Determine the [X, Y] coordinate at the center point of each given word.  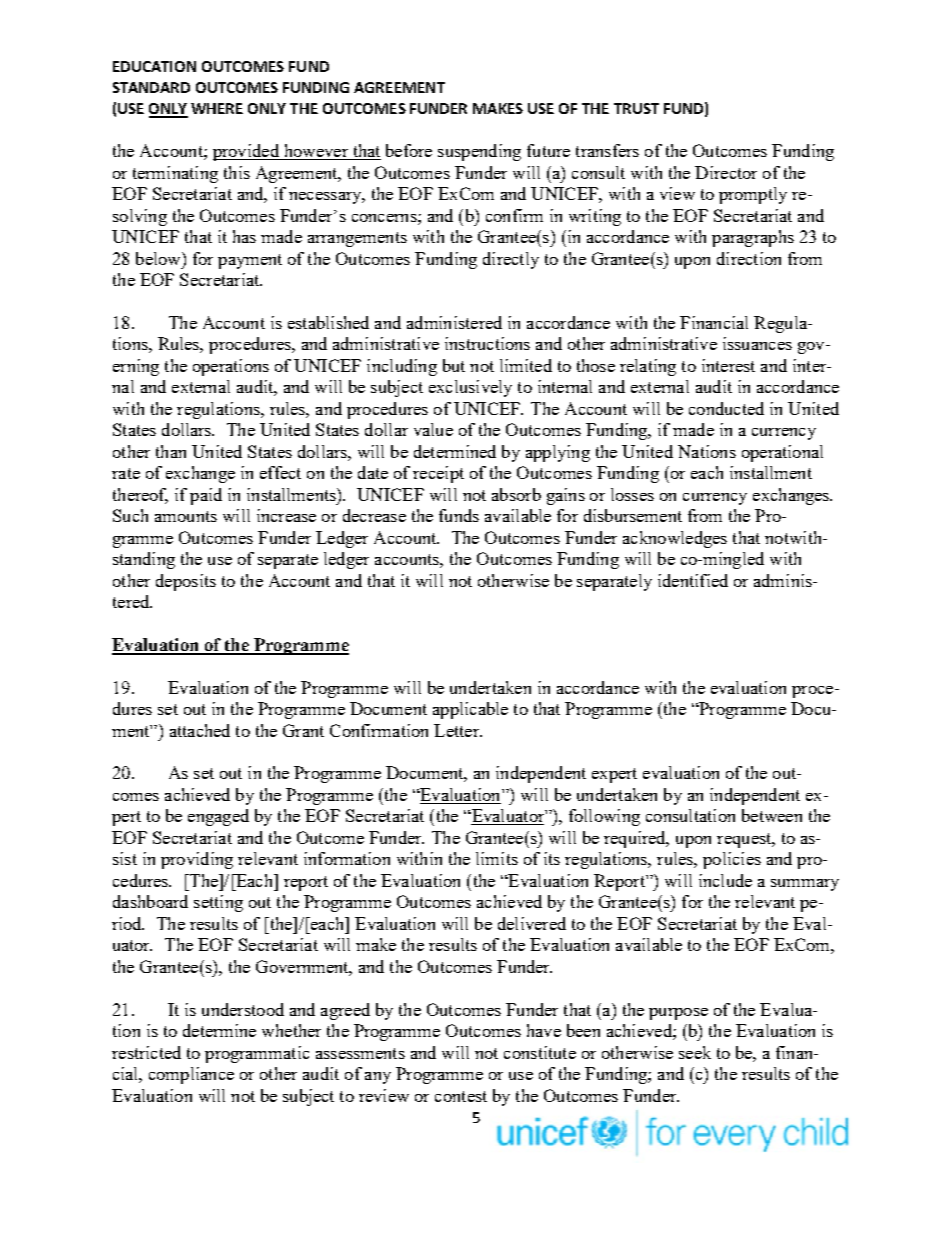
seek [695, 1052]
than [171, 451]
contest [461, 1096]
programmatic [257, 1054]
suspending [479, 152]
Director [726, 172]
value [433, 429]
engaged [218, 817]
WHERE [217, 108]
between [772, 815]
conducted [726, 408]
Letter [458, 730]
